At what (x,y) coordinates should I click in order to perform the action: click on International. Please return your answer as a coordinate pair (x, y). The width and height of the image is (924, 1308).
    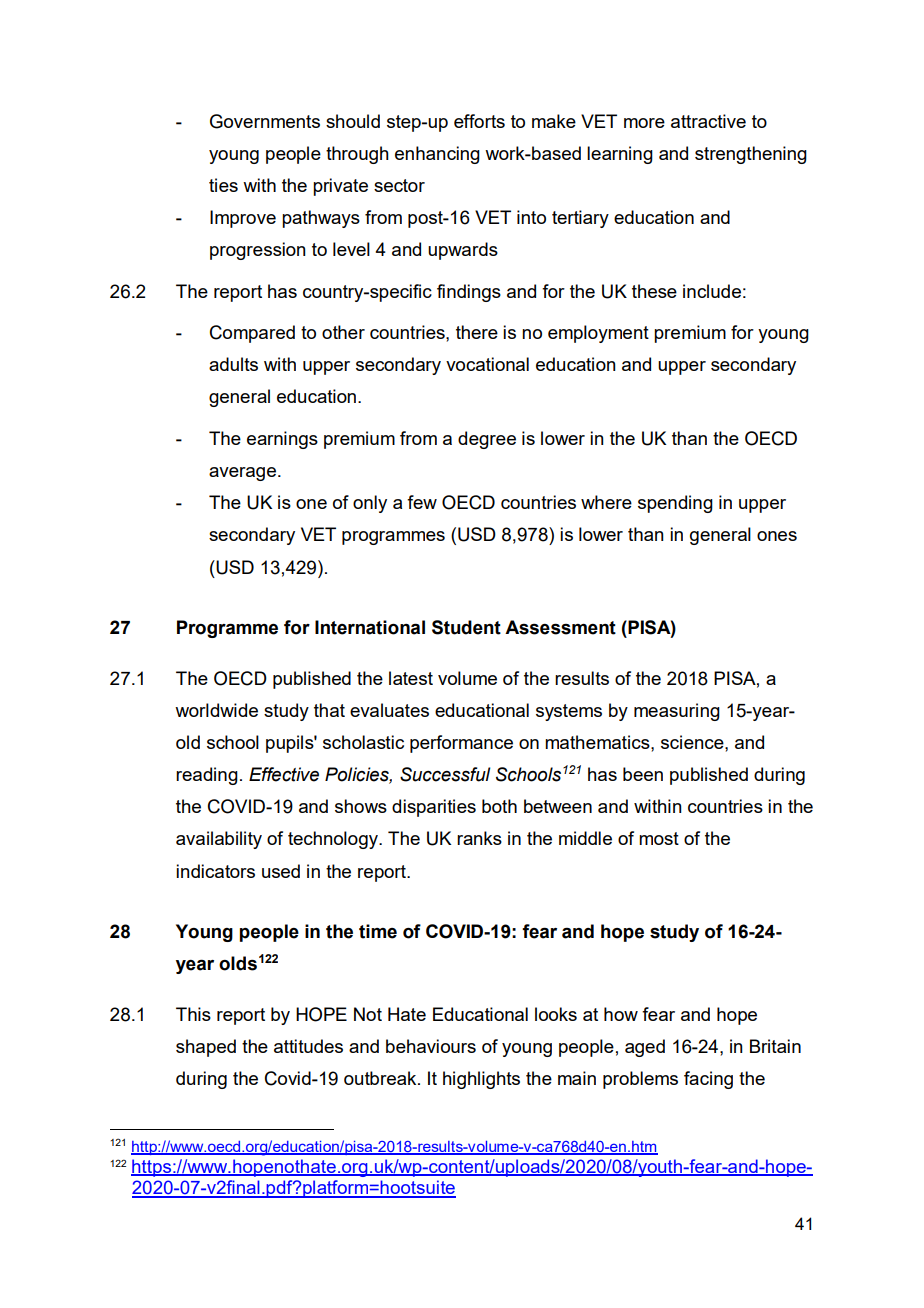
    Looking at the image, I should click on (370, 627).
